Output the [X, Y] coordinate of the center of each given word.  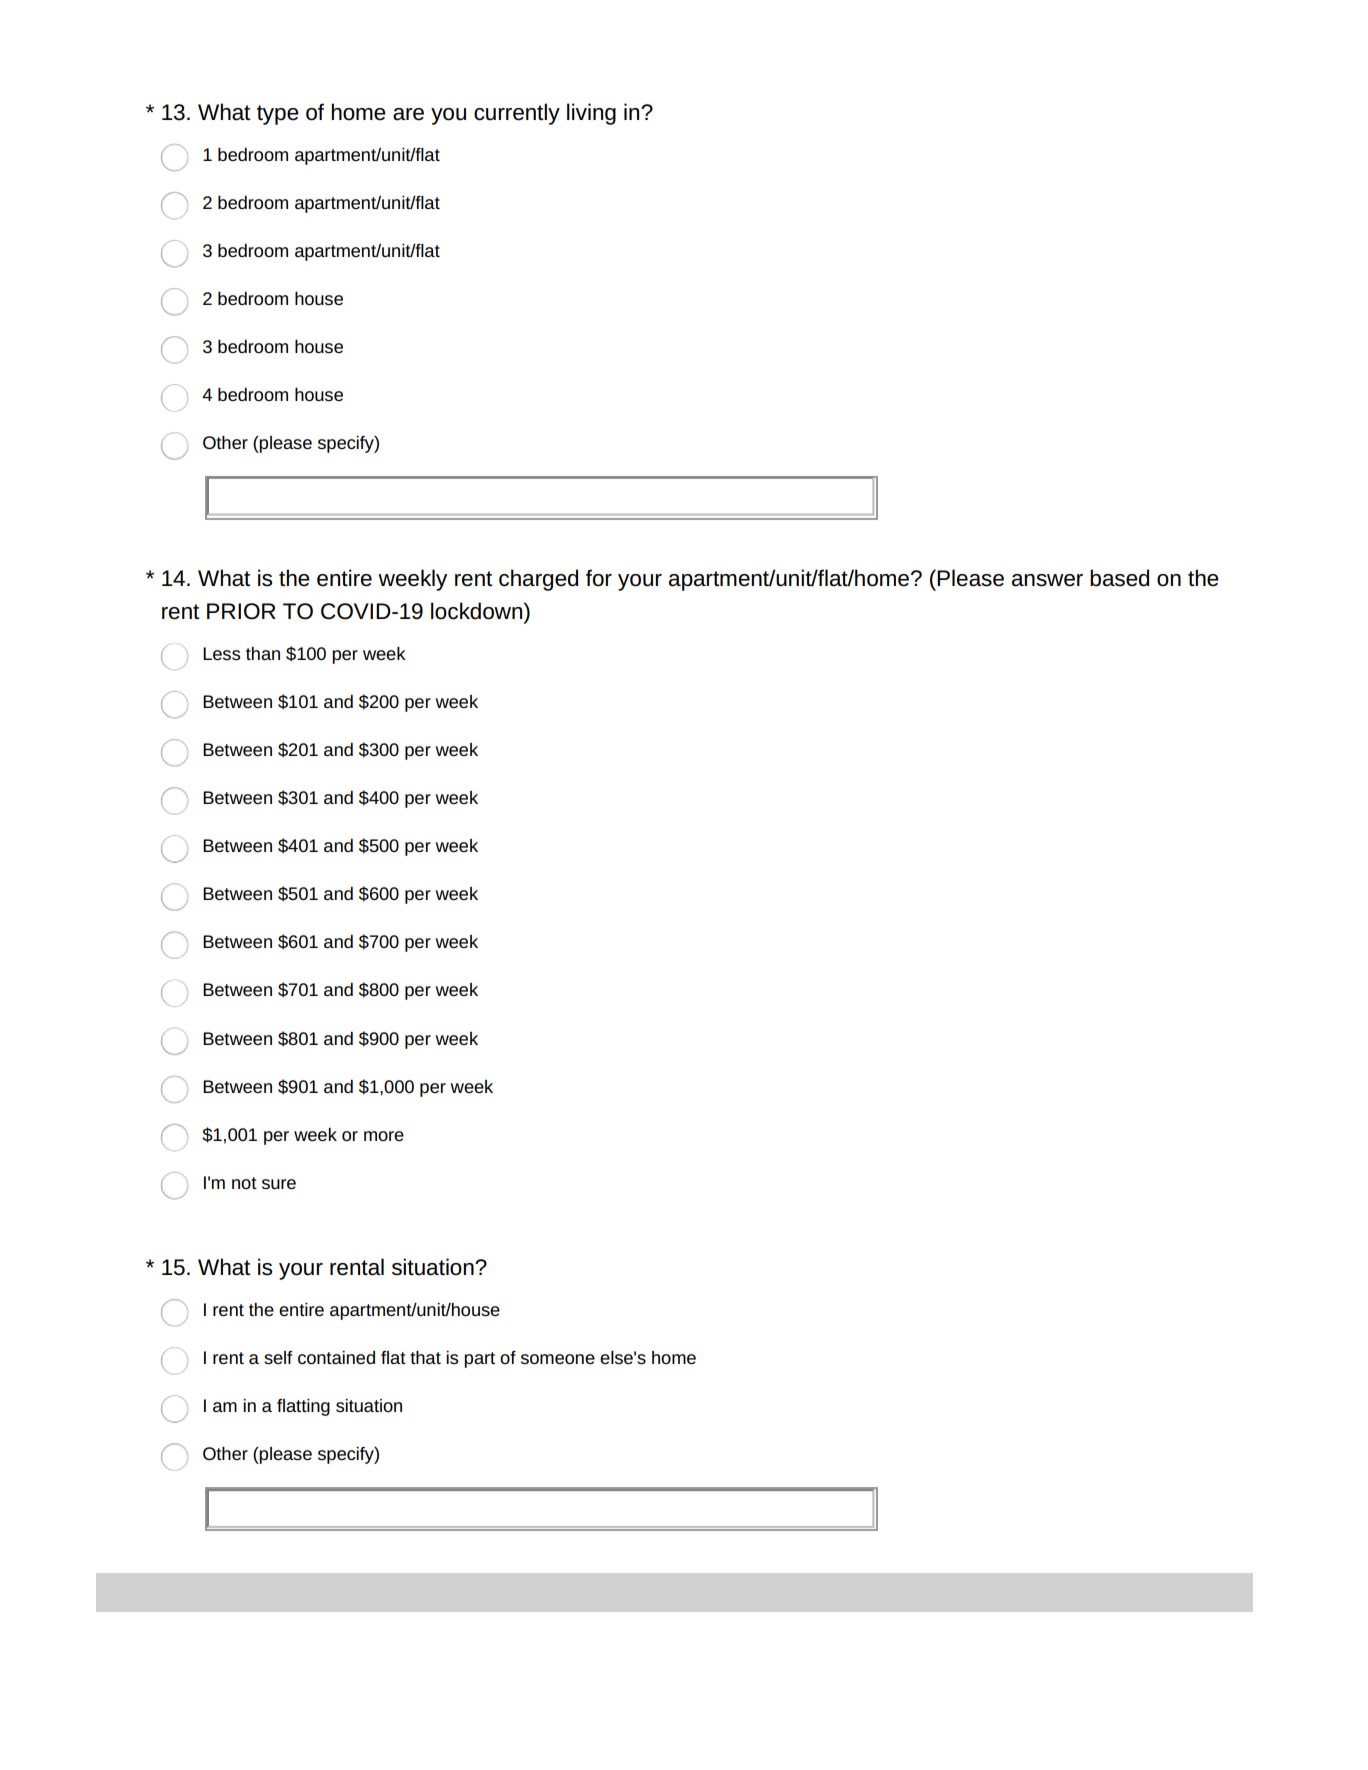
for [599, 578]
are [408, 114]
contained [336, 1357]
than [263, 653]
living [591, 114]
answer [1047, 580]
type [278, 115]
